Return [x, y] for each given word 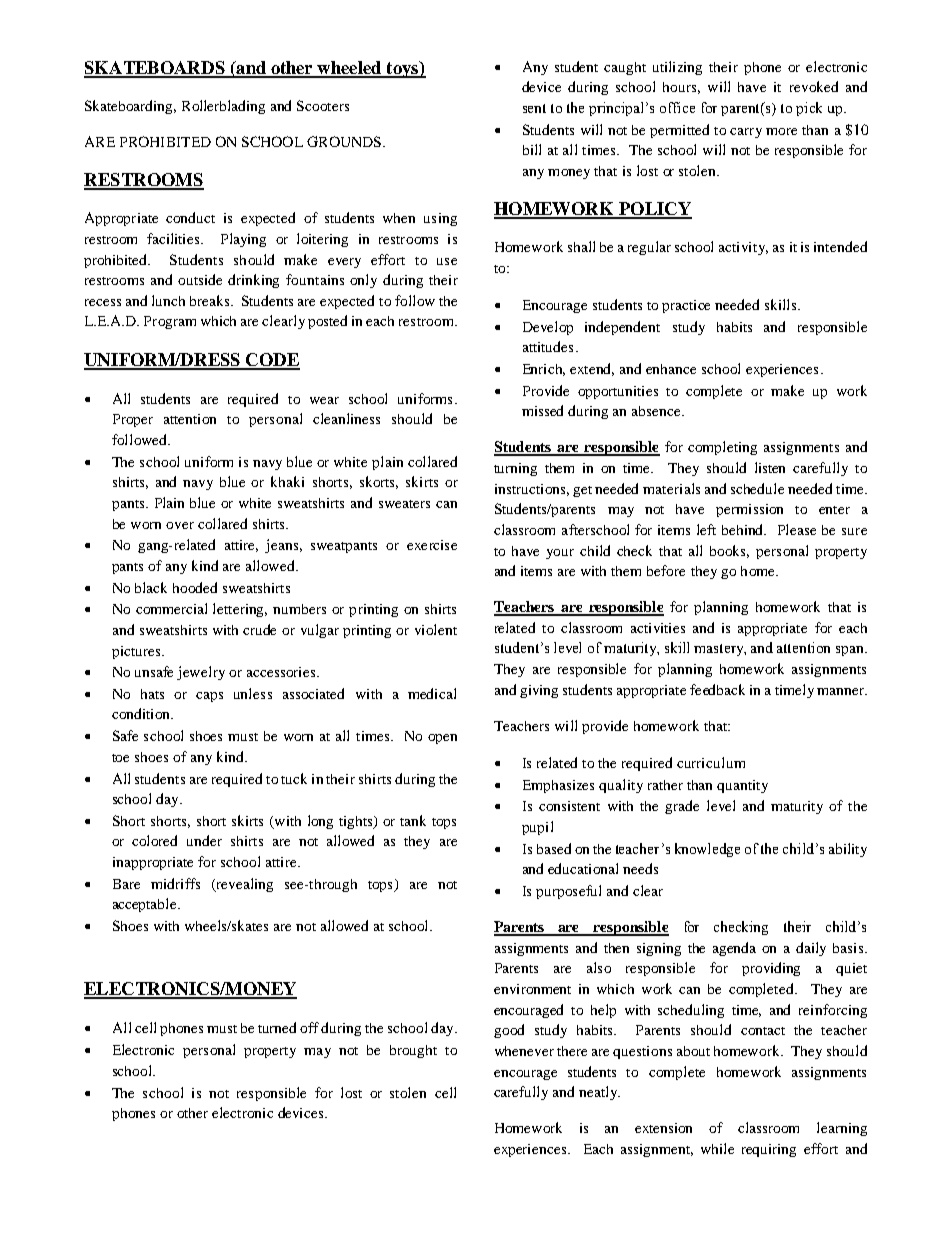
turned [277, 1027]
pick [809, 109]
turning [515, 469]
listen [770, 467]
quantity [742, 786]
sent [534, 108]
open [442, 739]
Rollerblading [223, 107]
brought [413, 1051]
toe [120, 758]
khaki [287, 481]
